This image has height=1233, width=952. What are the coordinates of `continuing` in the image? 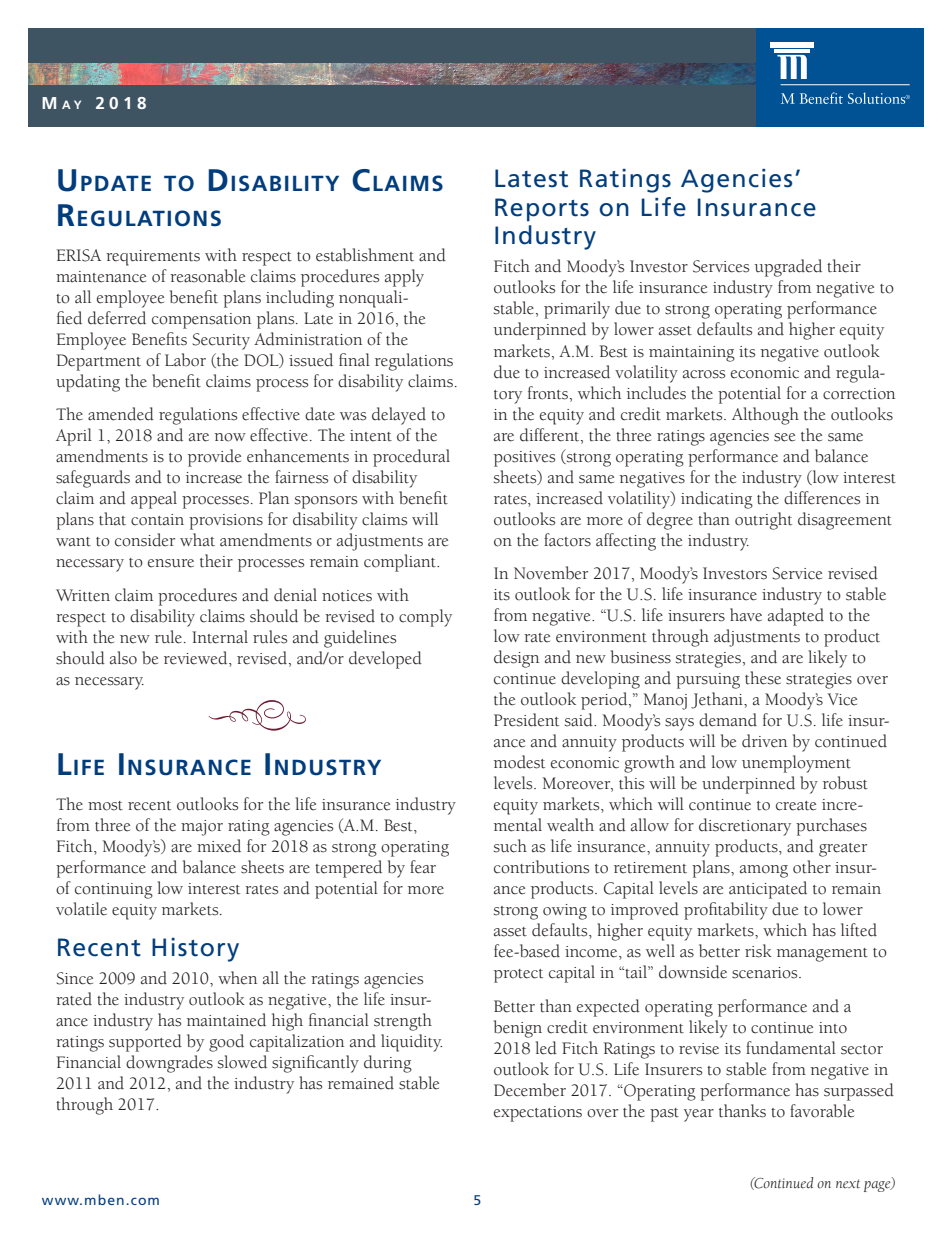 It's located at (114, 891).
